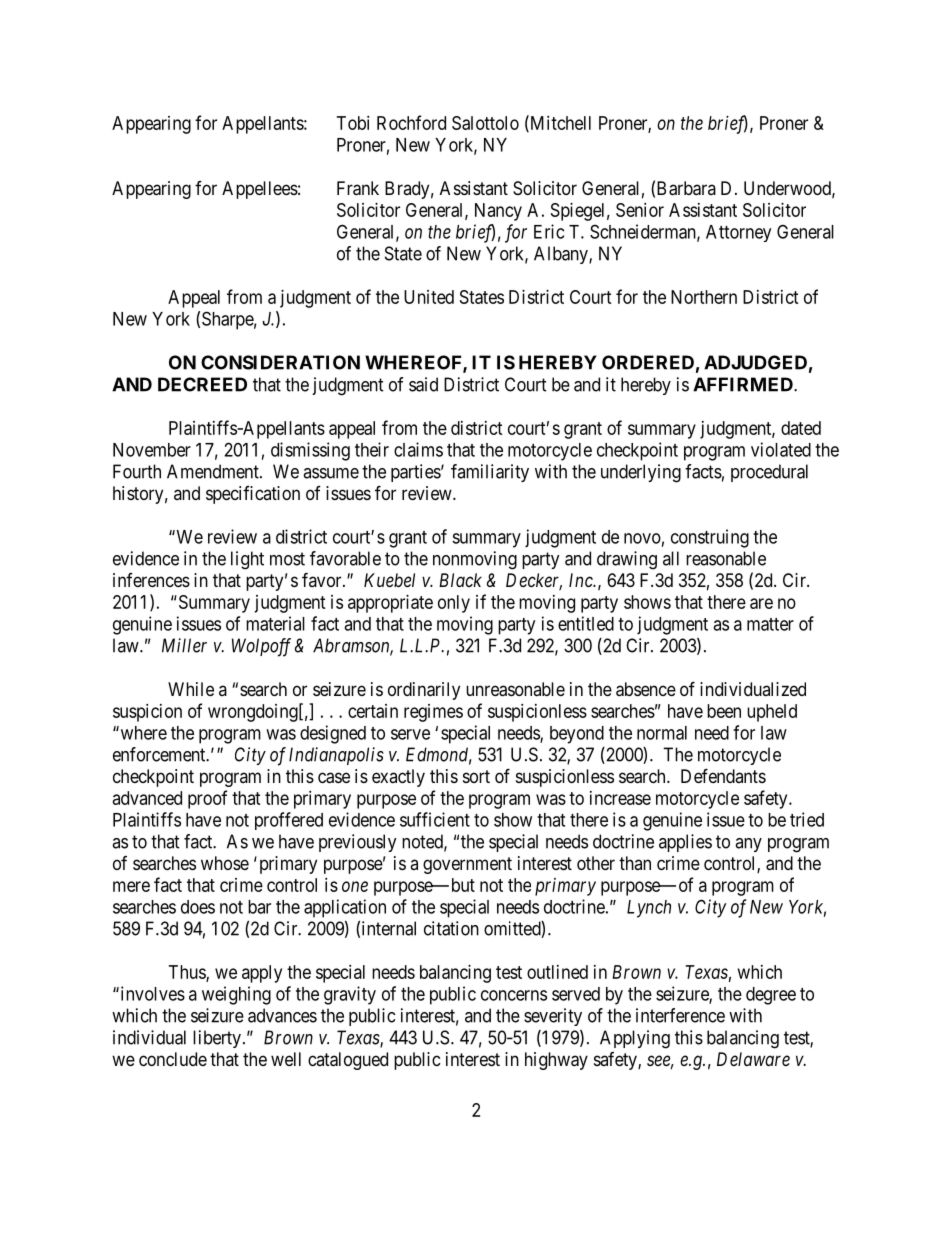  I want to click on proof, so click(207, 799).
